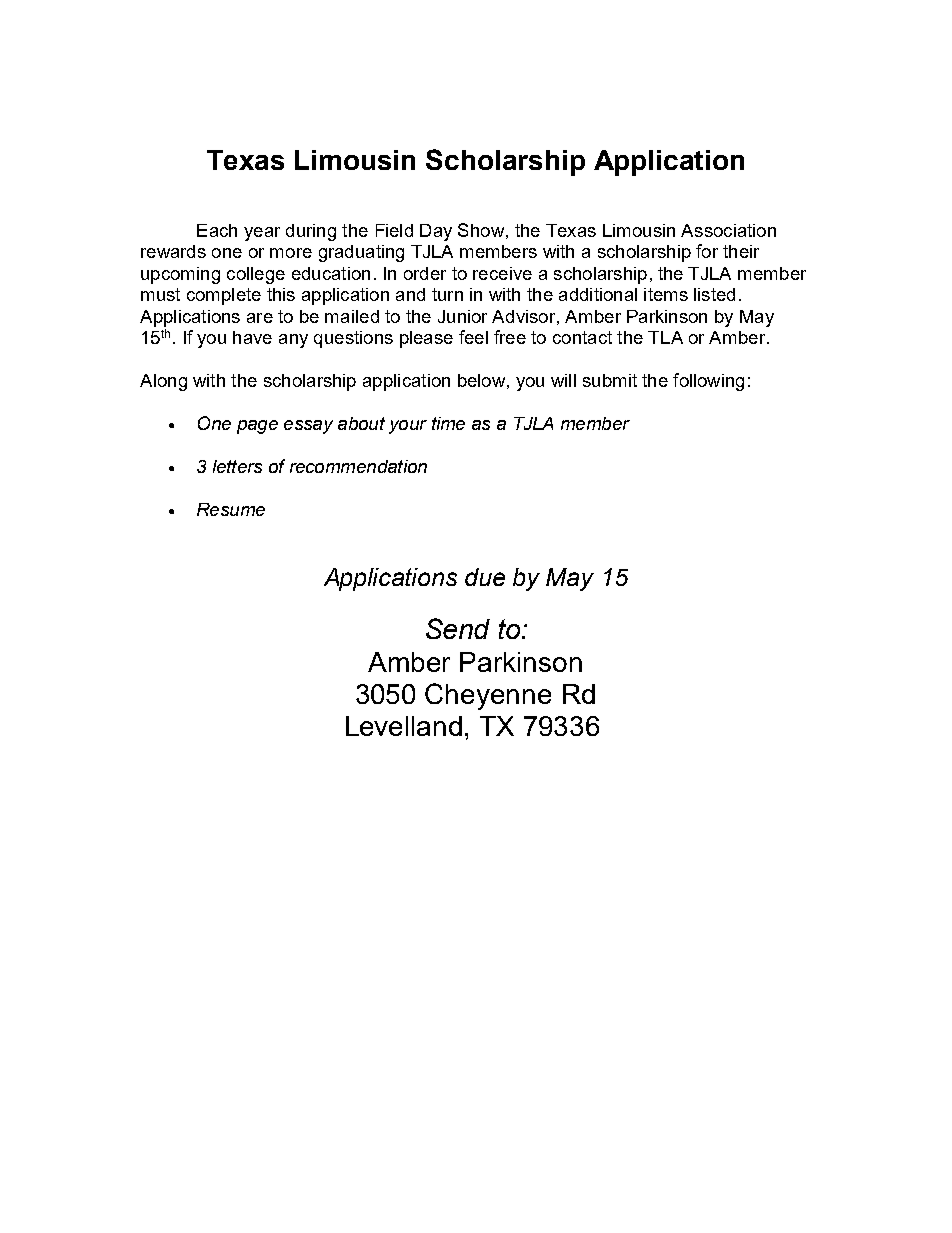 Image resolution: width=952 pixels, height=1233 pixels. Describe the element at coordinates (448, 423) in the page. I see `time` at that location.
